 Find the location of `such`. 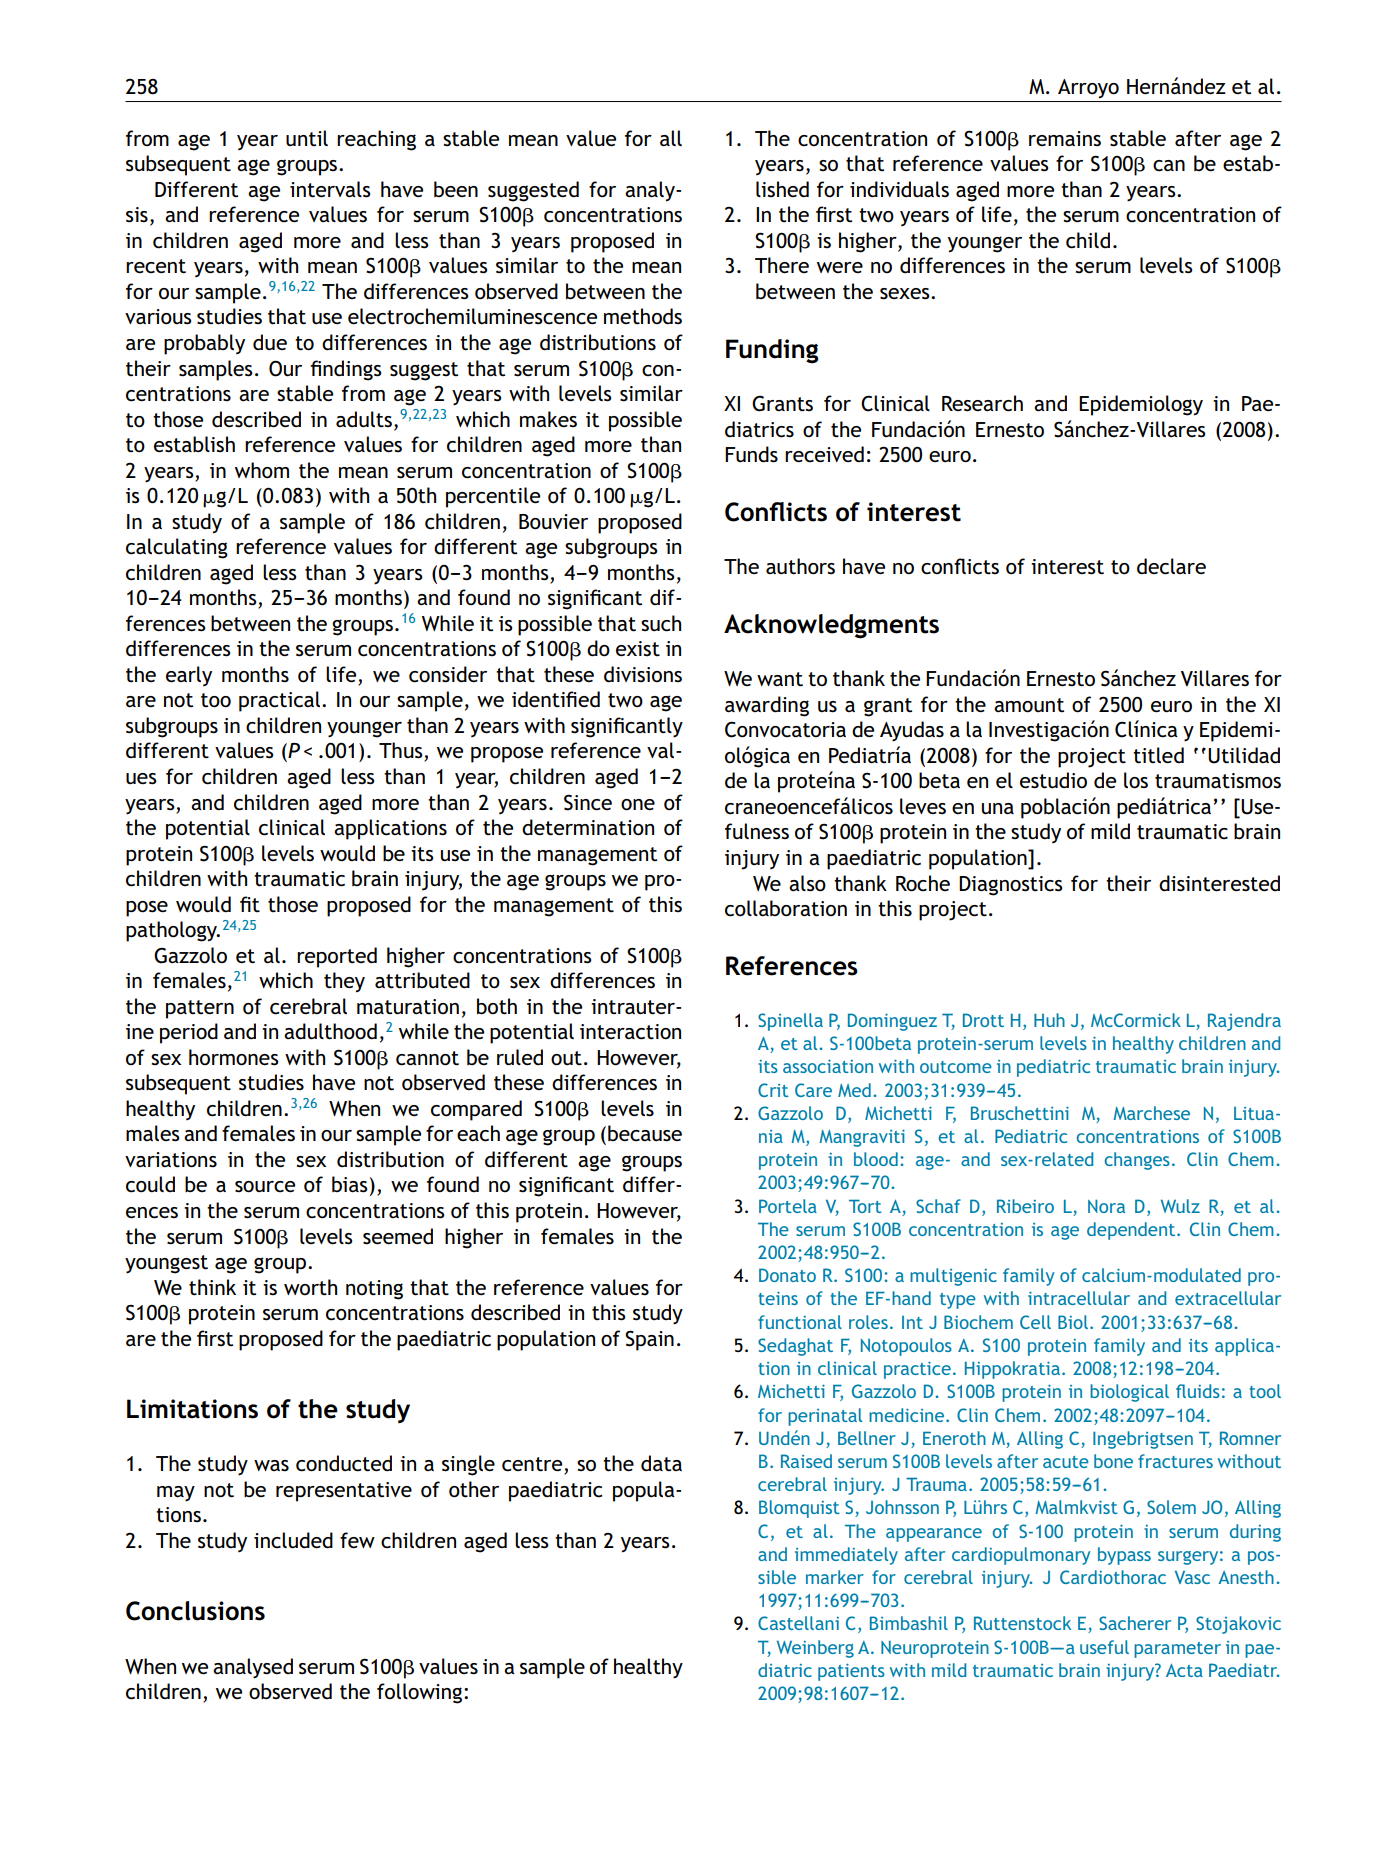

such is located at coordinates (661, 623).
